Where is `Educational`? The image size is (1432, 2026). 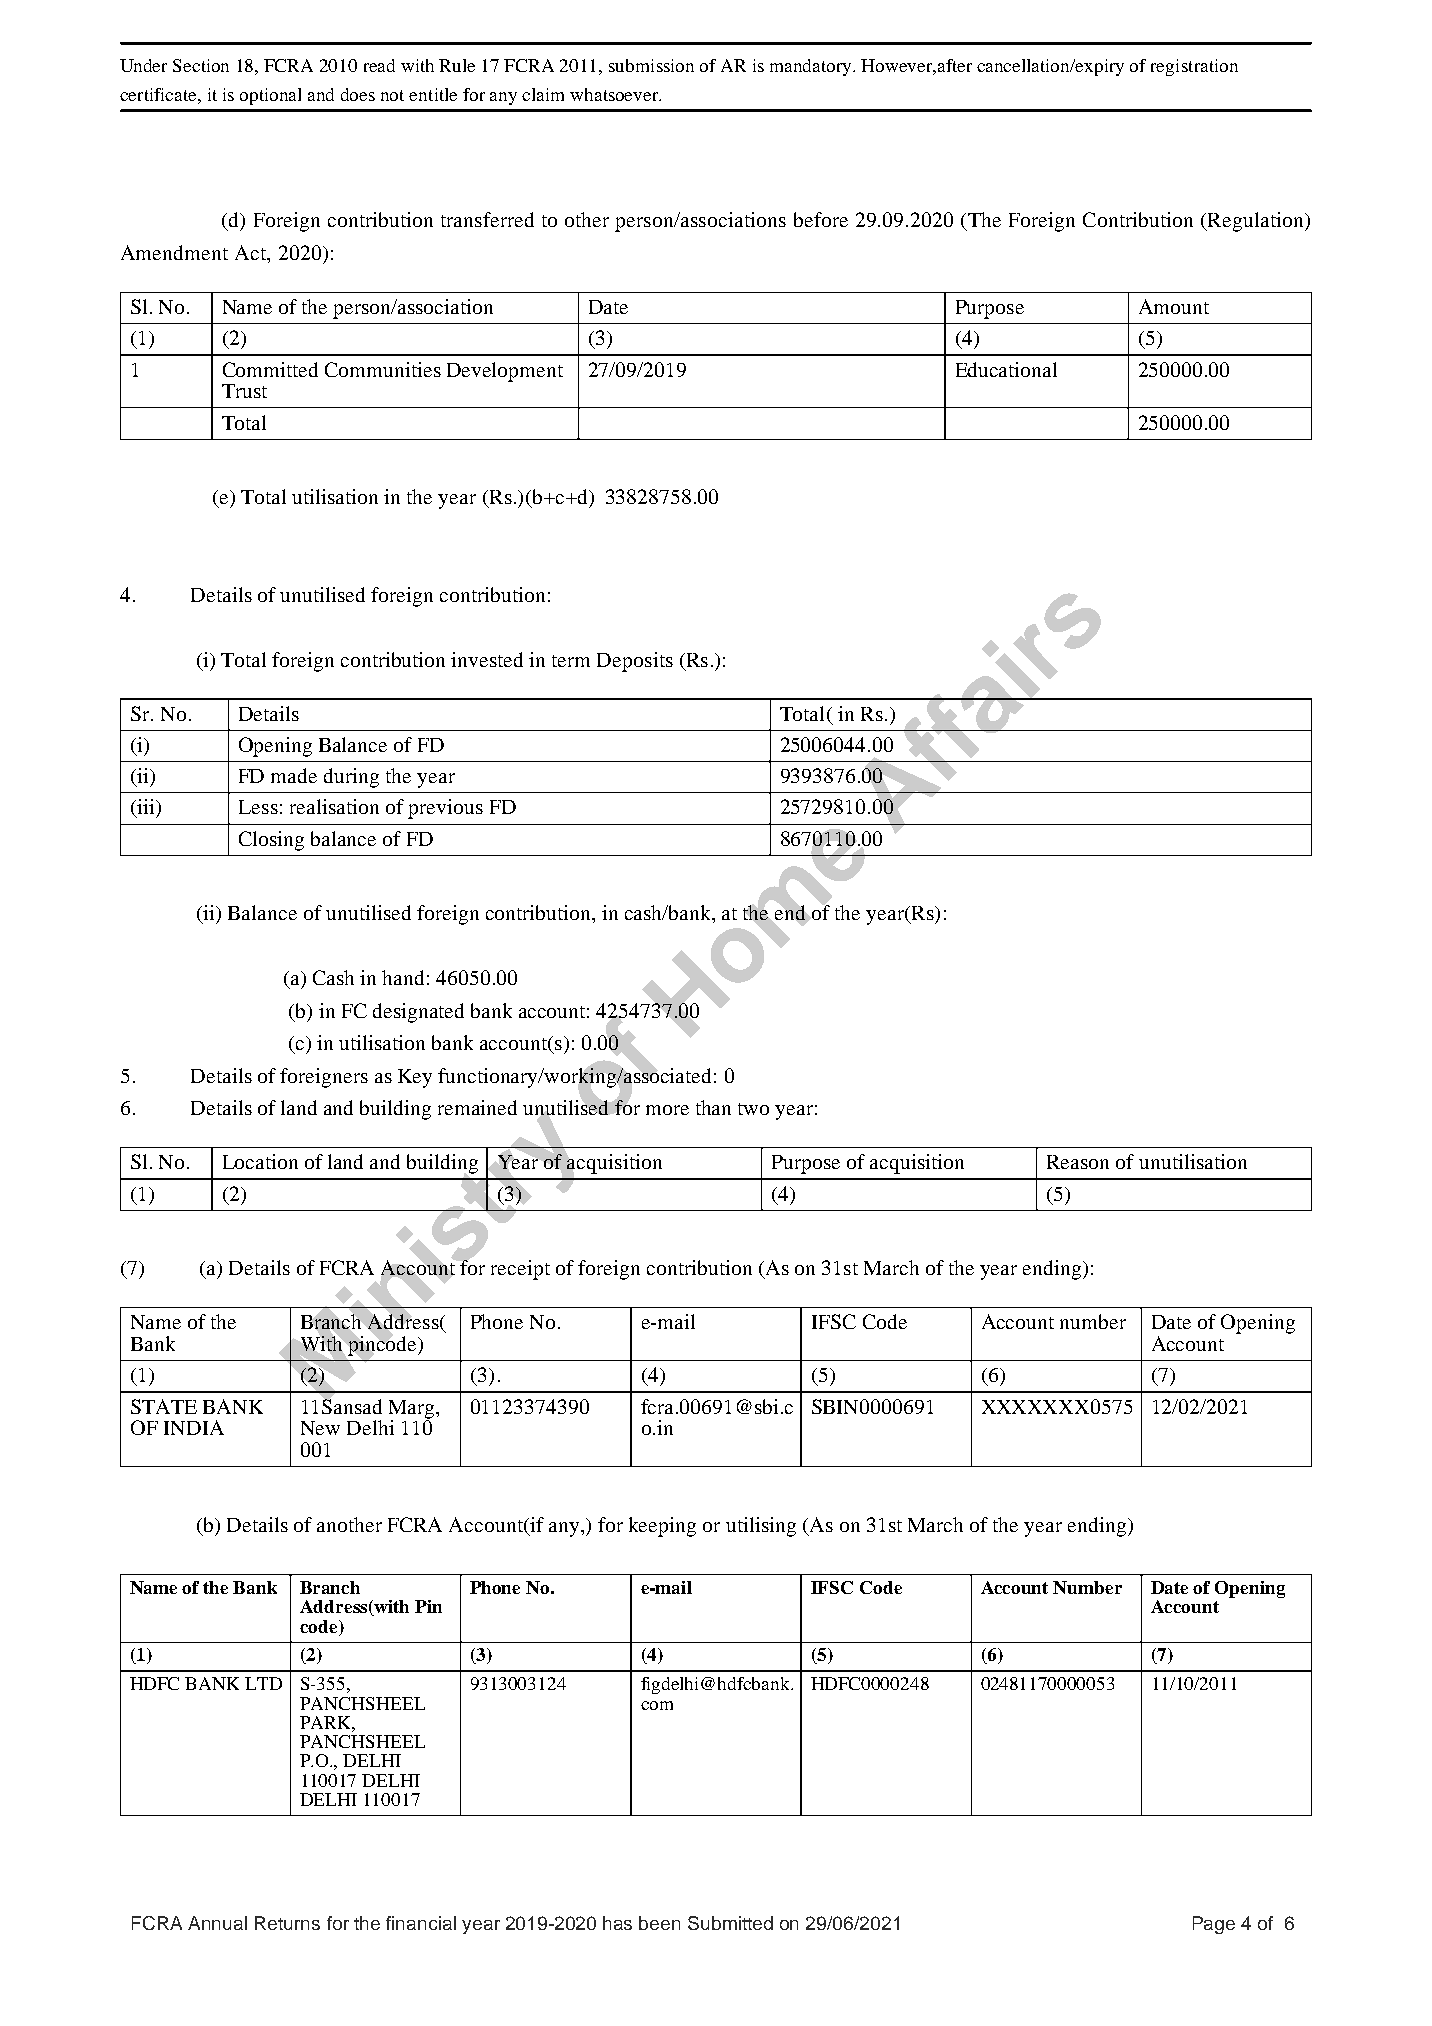 Educational is located at coordinates (1006, 369).
